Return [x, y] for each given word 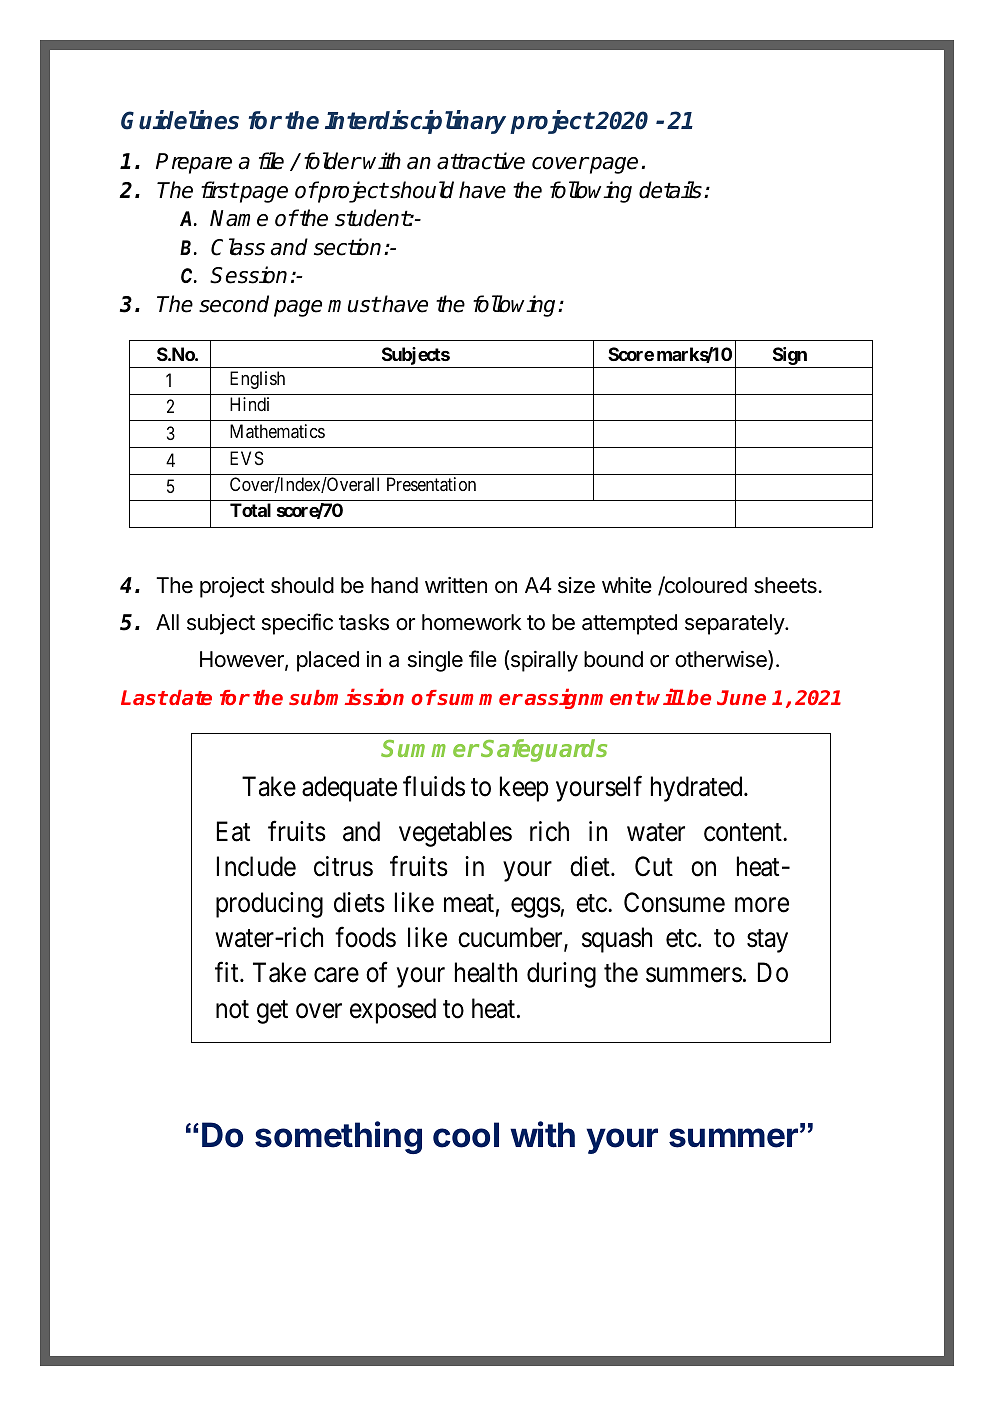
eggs [536, 907]
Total [250, 510]
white [627, 585]
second [234, 304]
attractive [481, 161]
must [354, 304]
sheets [786, 585]
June [741, 697]
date [190, 697]
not [232, 1010]
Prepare [194, 163]
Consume [674, 902]
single [435, 661]
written [456, 585]
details [670, 190]
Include [256, 866]
